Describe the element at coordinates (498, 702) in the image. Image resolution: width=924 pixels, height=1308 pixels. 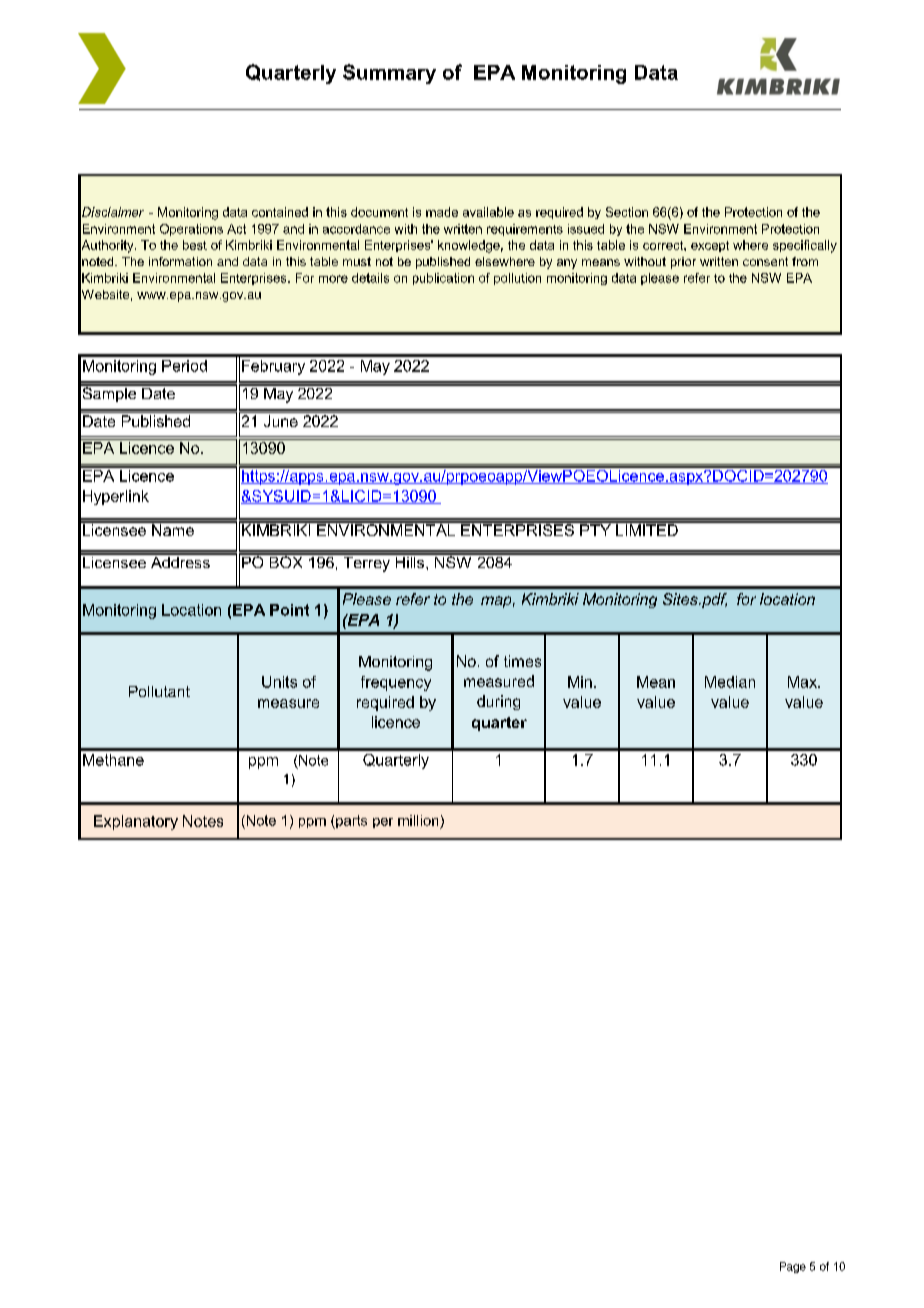
I see `during` at that location.
